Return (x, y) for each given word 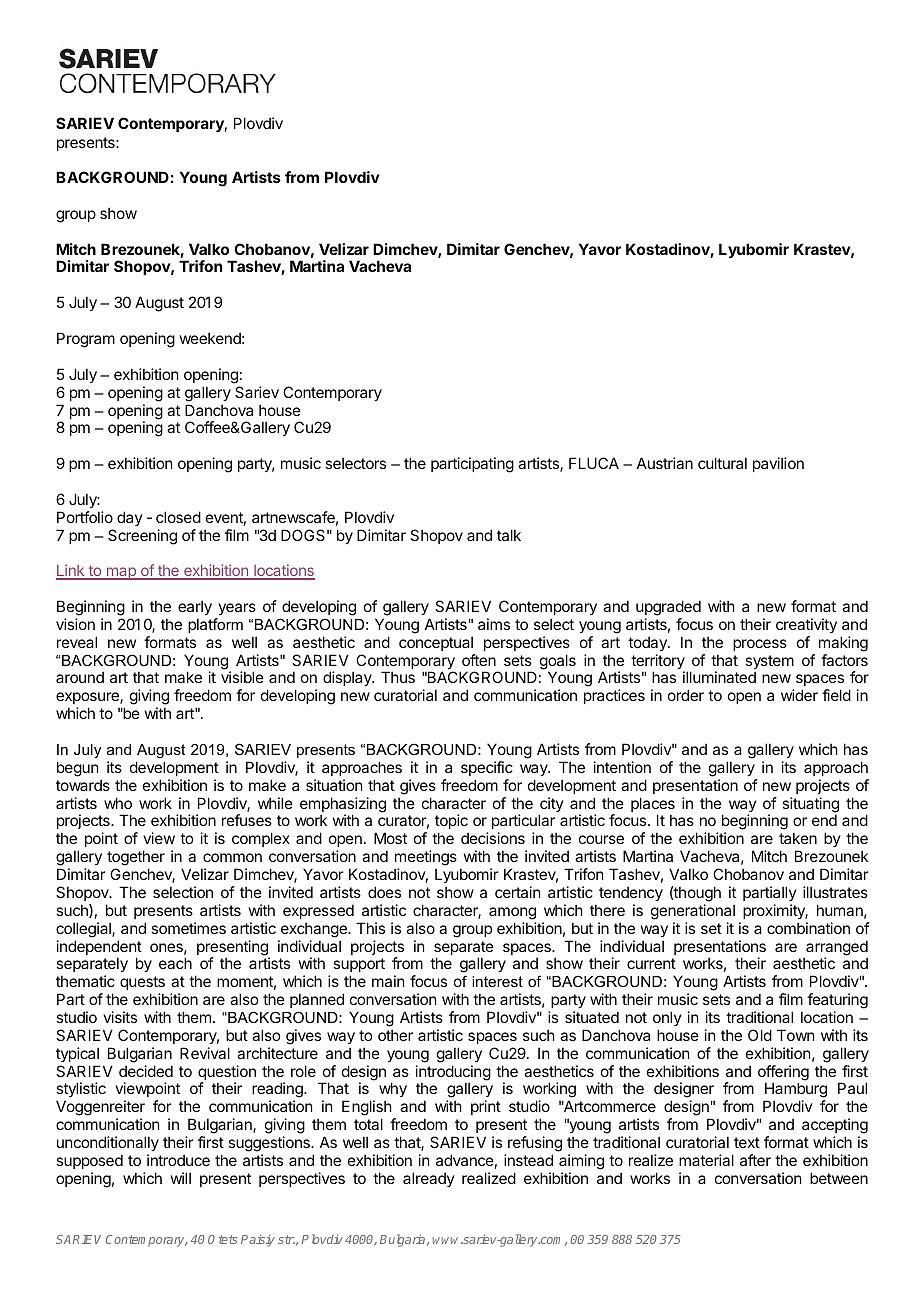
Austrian (665, 463)
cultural (722, 463)
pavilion (778, 464)
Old (760, 1035)
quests (142, 983)
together (136, 859)
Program (86, 340)
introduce (178, 1160)
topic (452, 823)
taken (798, 838)
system (769, 663)
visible (242, 677)
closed (178, 517)
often (479, 660)
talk (509, 535)
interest (497, 981)
